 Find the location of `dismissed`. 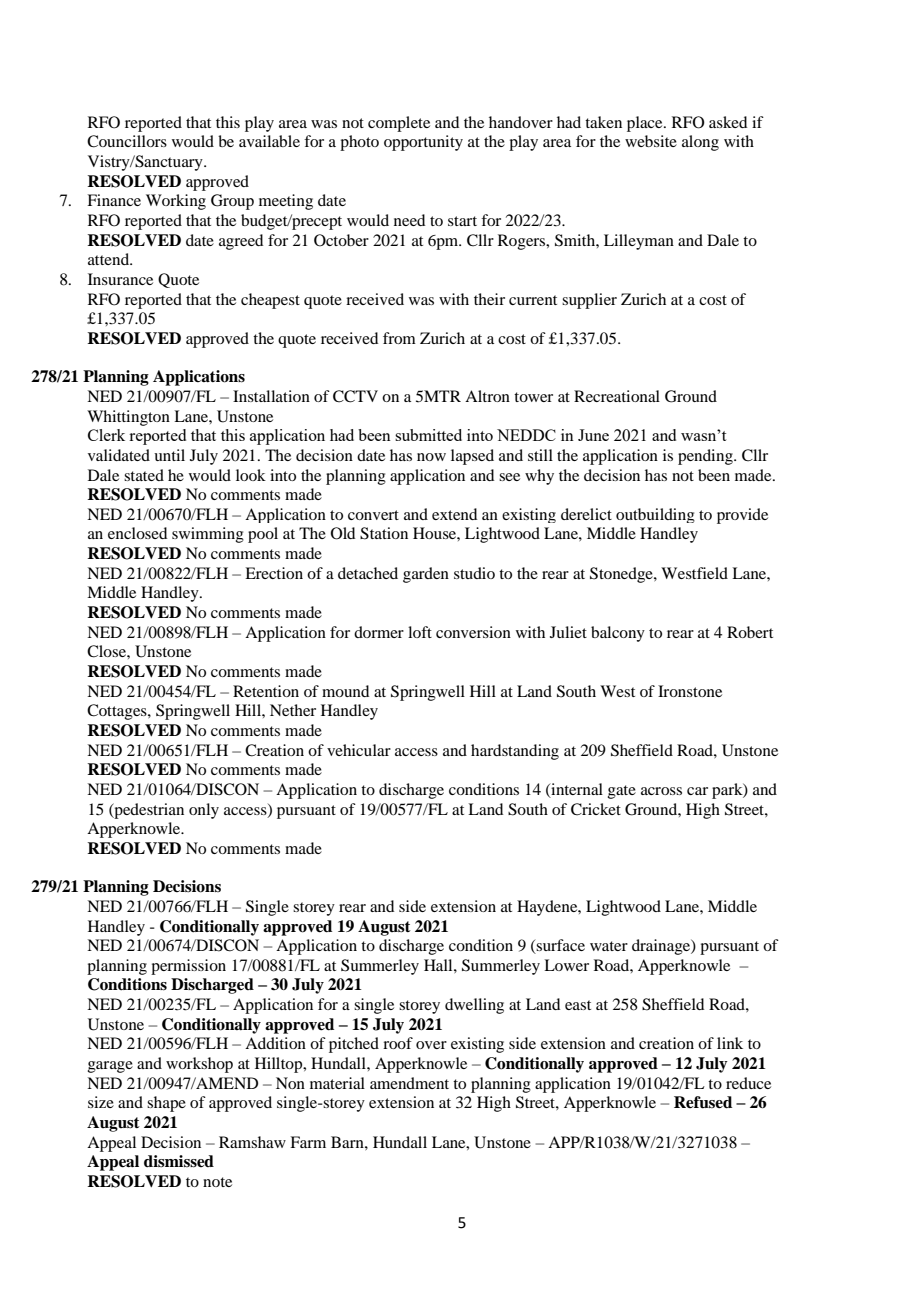

dismissed is located at coordinates (179, 1161).
